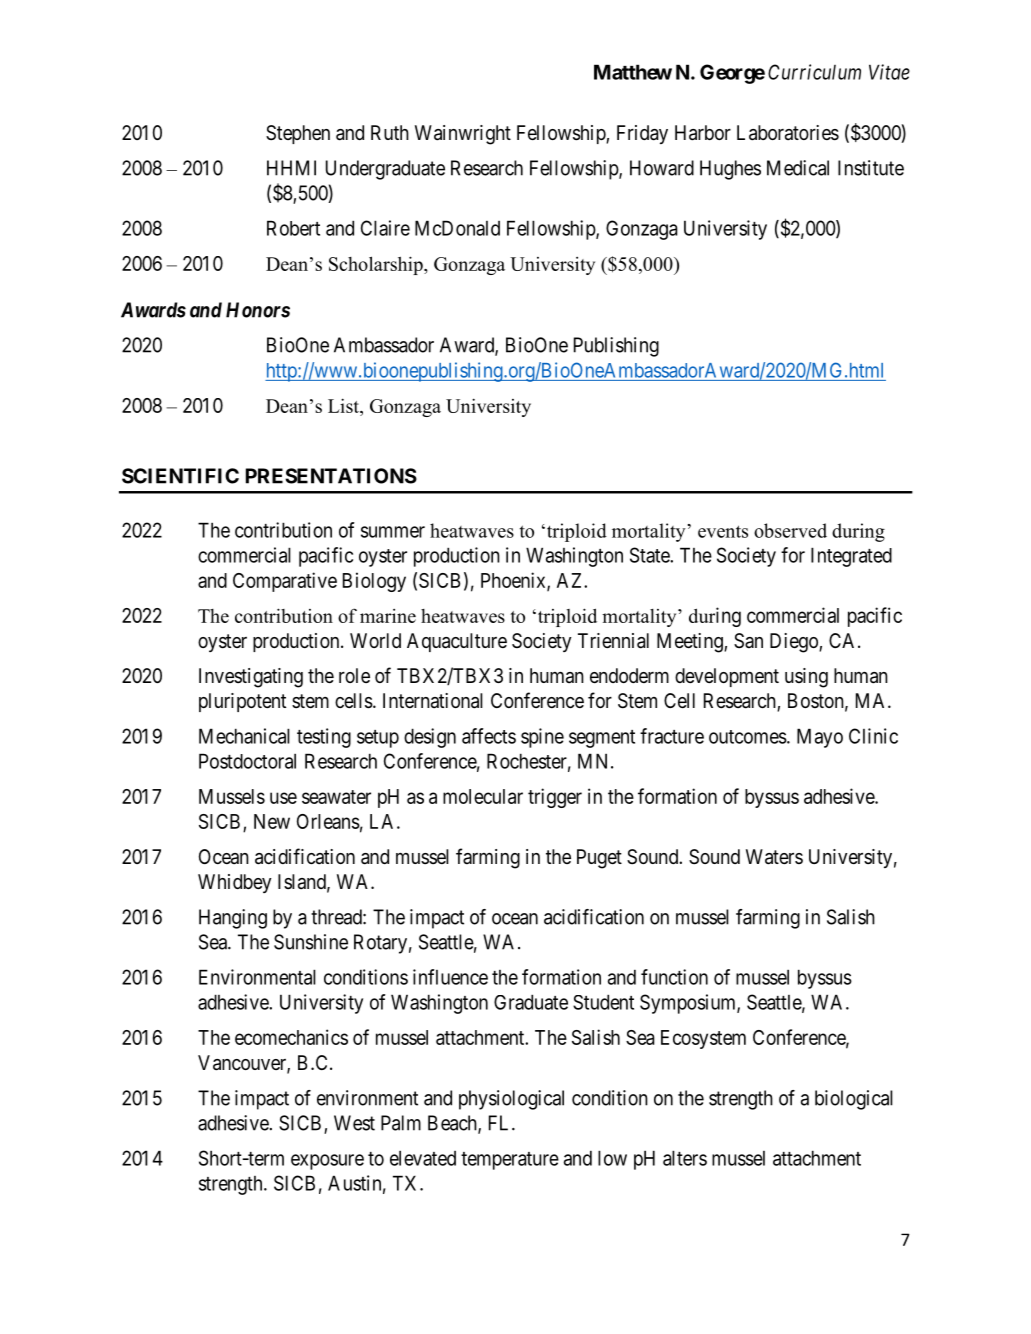 This screenshot has width=1031, height=1334. Describe the element at coordinates (790, 530) in the screenshot. I see `observed` at that location.
